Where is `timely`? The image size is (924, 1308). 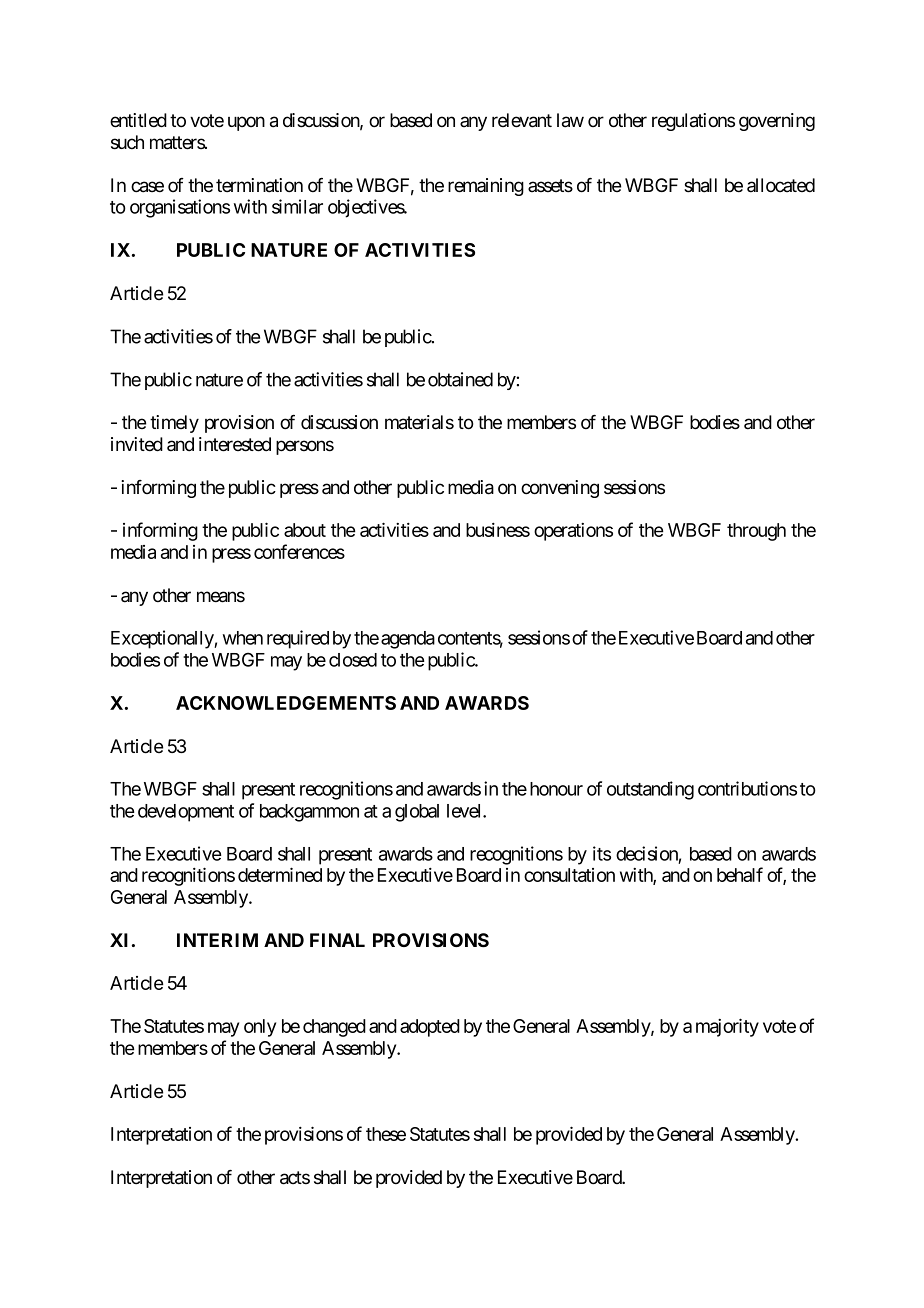
timely is located at coordinates (174, 424).
